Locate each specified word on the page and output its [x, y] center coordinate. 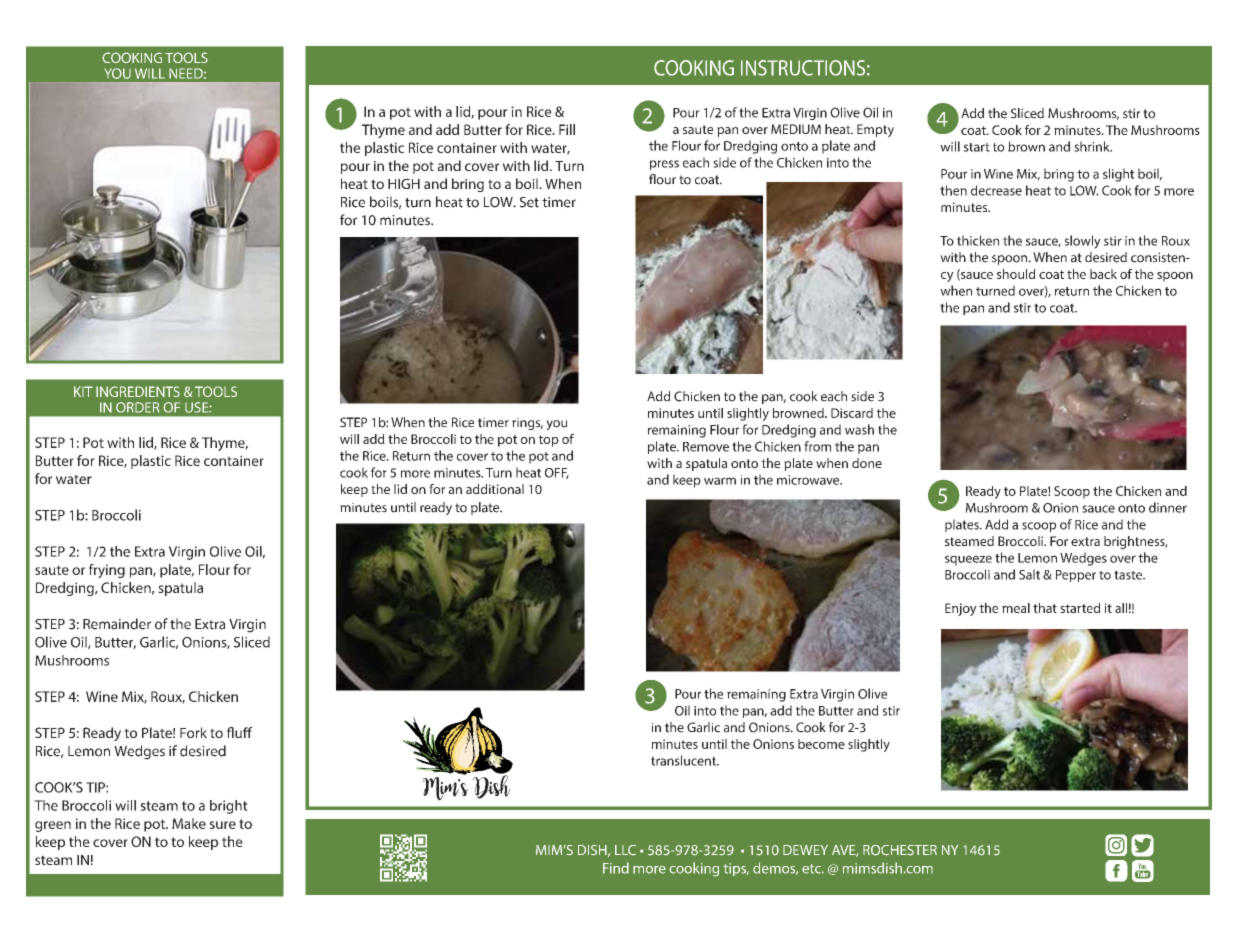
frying [107, 571]
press [664, 165]
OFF [557, 473]
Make [189, 823]
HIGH [404, 183]
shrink [1093, 146]
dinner [1168, 507]
